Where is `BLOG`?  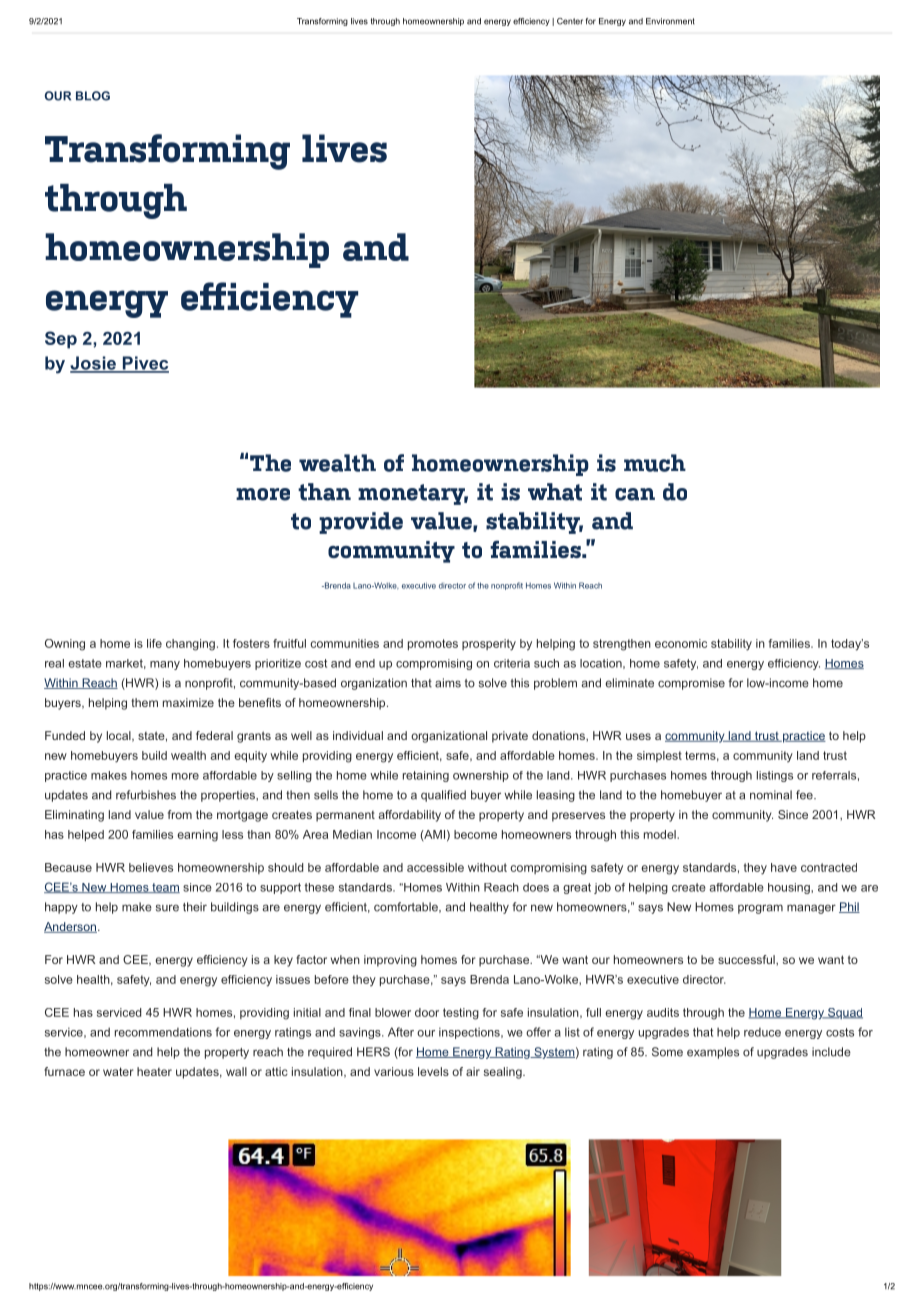 BLOG is located at coordinates (93, 96).
